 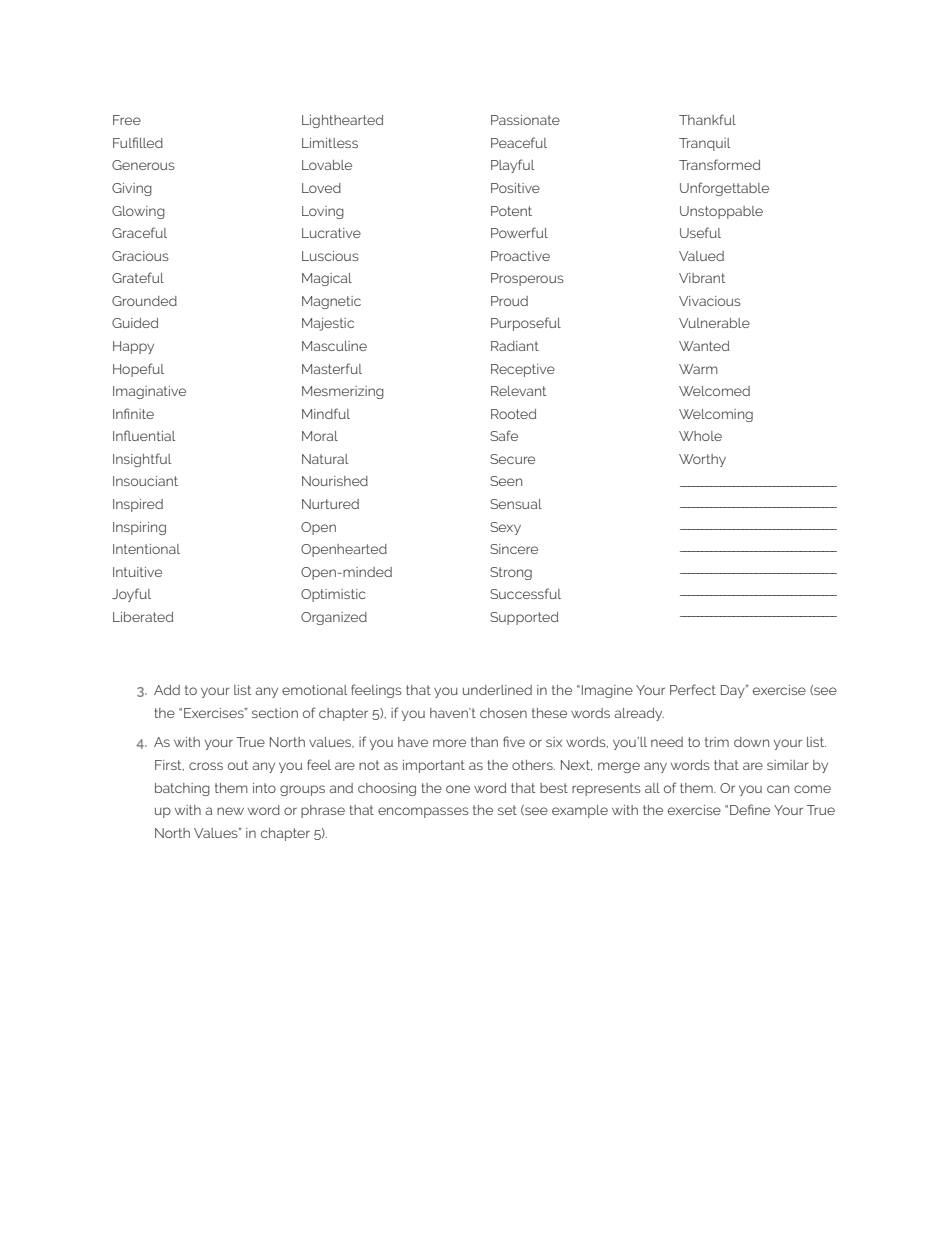 I want to click on Insightful, so click(x=142, y=460).
